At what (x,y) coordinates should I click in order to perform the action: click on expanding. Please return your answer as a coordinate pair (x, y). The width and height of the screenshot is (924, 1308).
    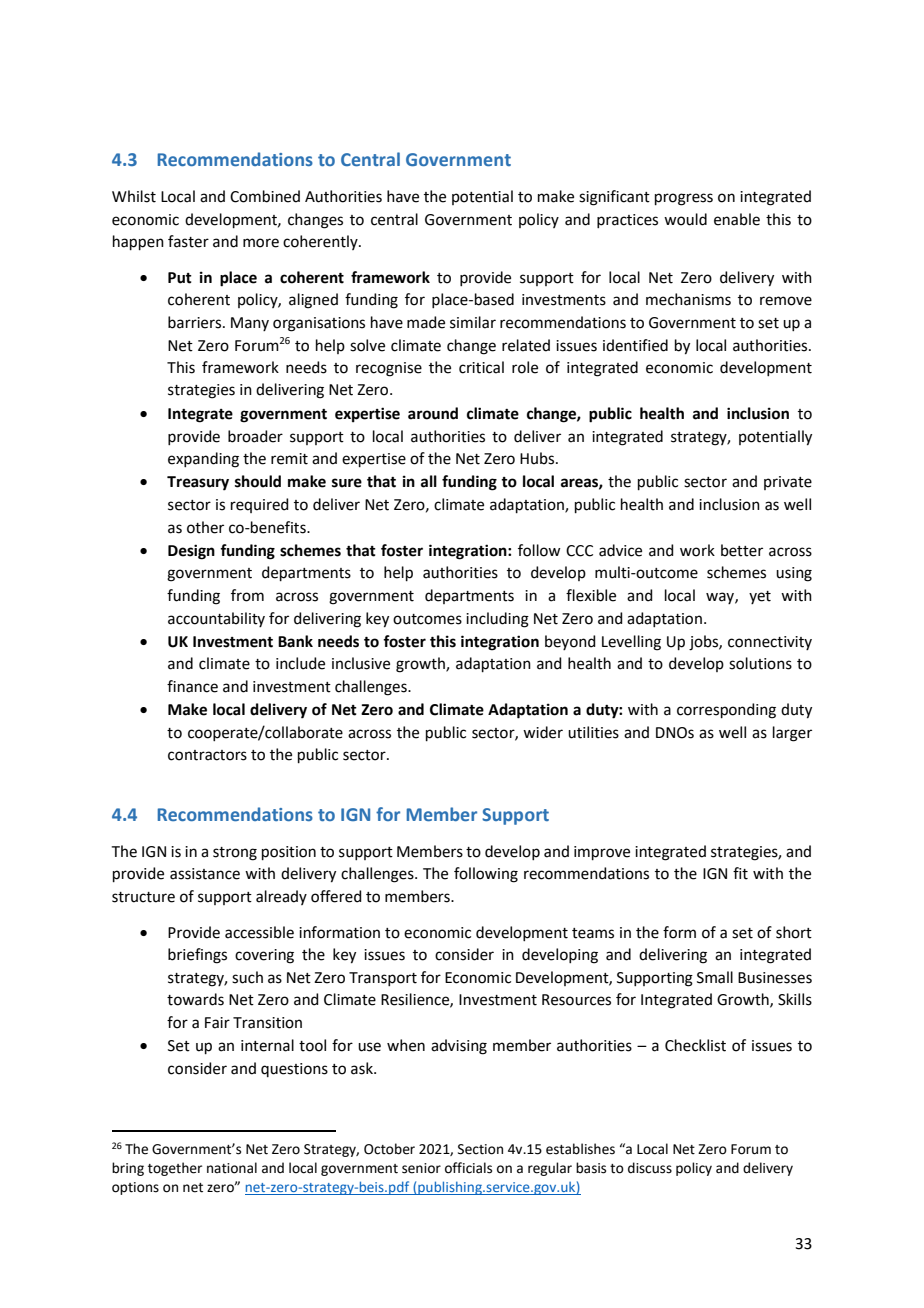
    Looking at the image, I should click on (203, 460).
